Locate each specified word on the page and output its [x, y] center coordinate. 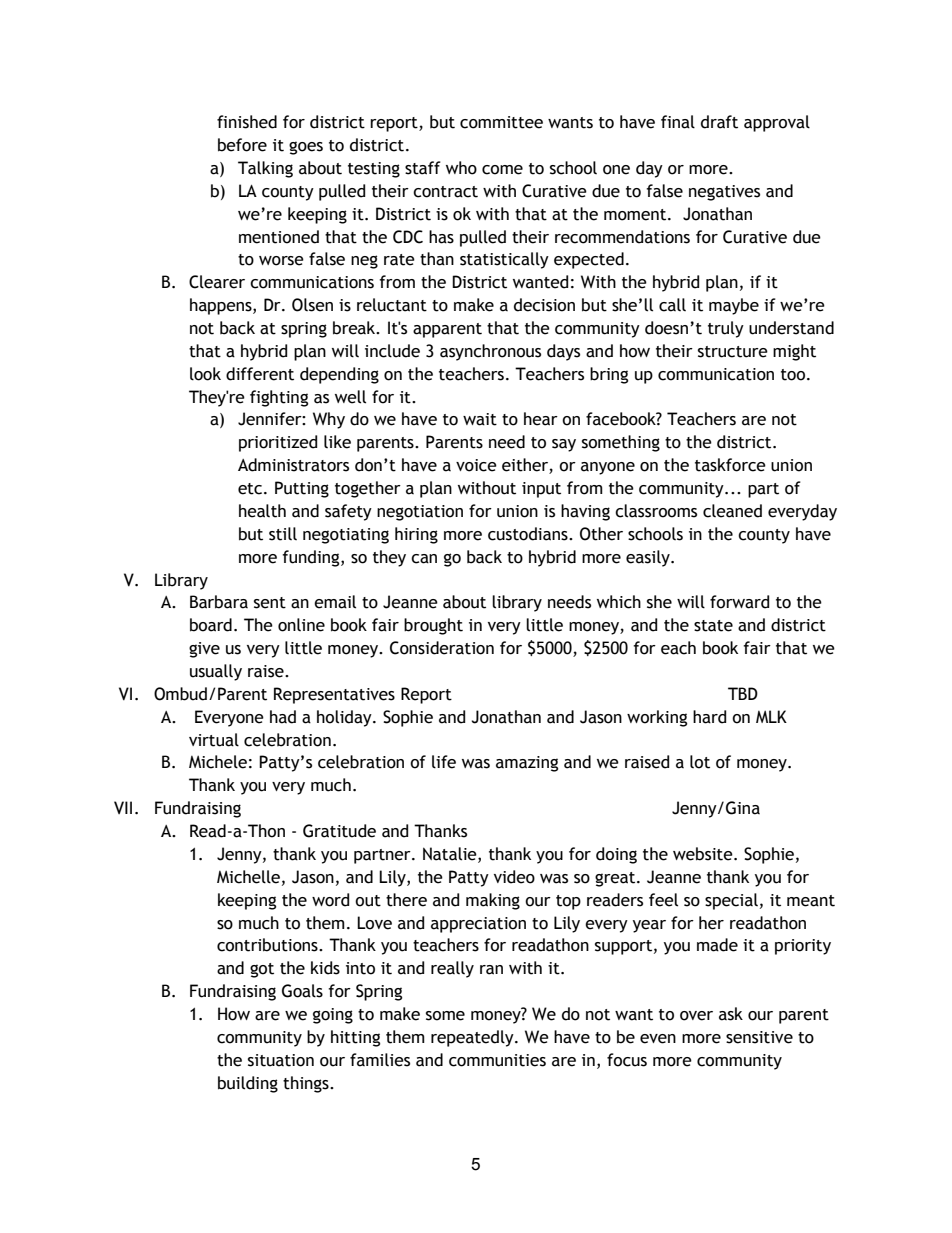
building [248, 1084]
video [514, 877]
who [461, 168]
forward [739, 602]
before [242, 145]
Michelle [248, 877]
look [205, 374]
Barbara [219, 602]
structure [733, 352]
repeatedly [473, 1038]
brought [433, 626]
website [704, 854]
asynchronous [490, 352]
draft [719, 122]
